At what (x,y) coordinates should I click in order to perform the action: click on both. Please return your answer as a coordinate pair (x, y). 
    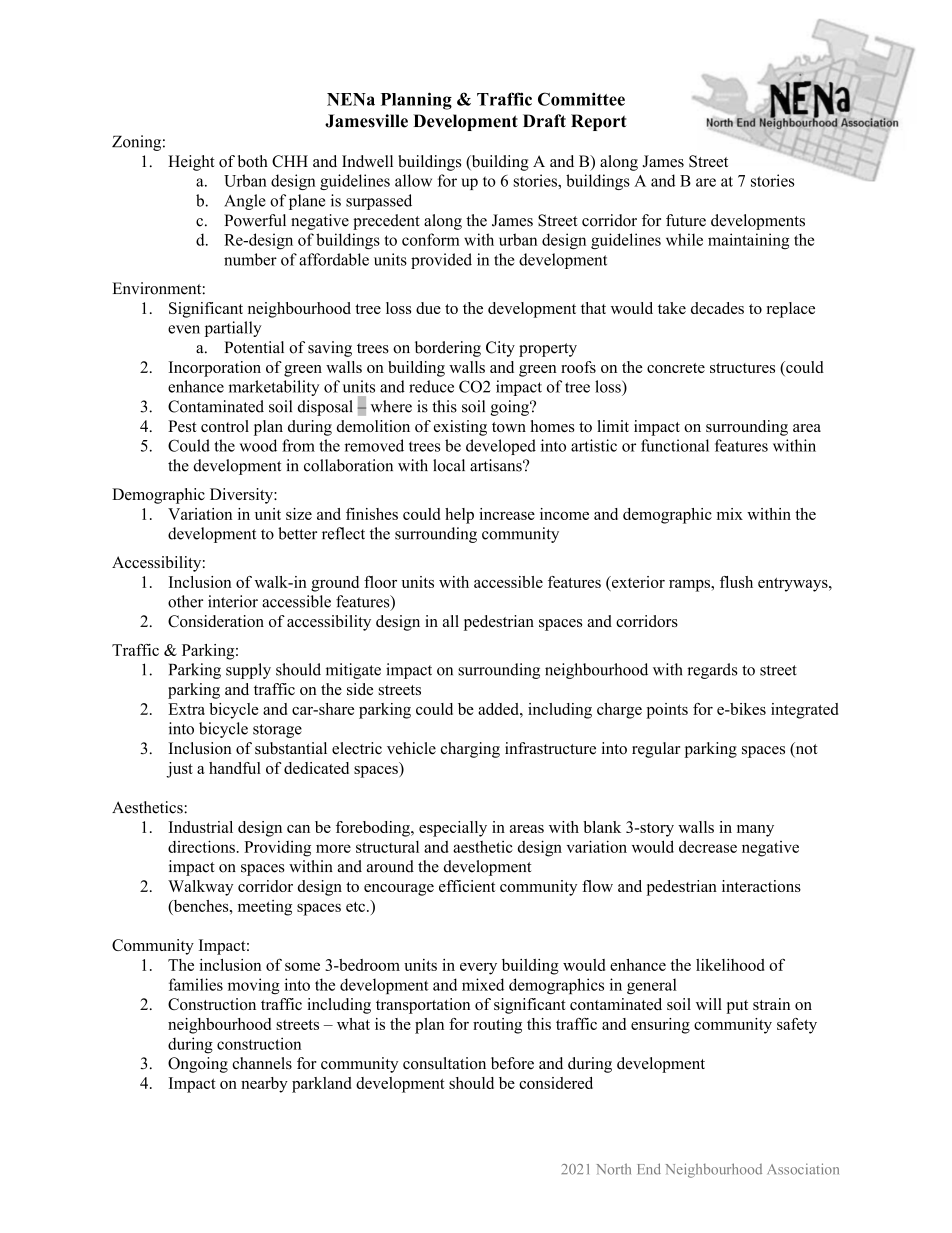
    Looking at the image, I should click on (253, 161).
